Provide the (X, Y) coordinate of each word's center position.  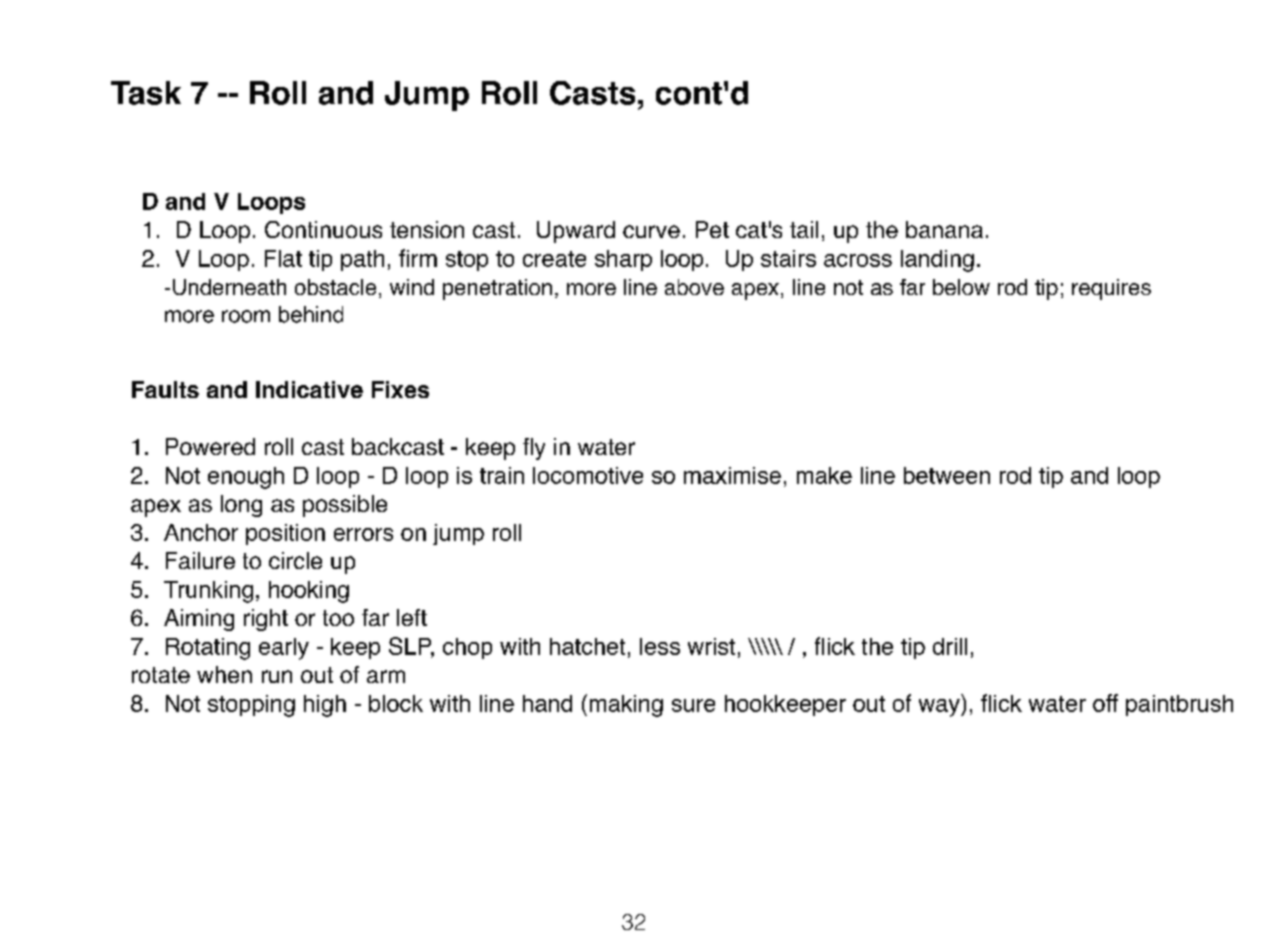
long (241, 506)
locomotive (588, 475)
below (961, 287)
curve (651, 231)
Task (146, 93)
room (246, 316)
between (947, 475)
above (694, 287)
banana (944, 229)
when (224, 674)
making (626, 706)
